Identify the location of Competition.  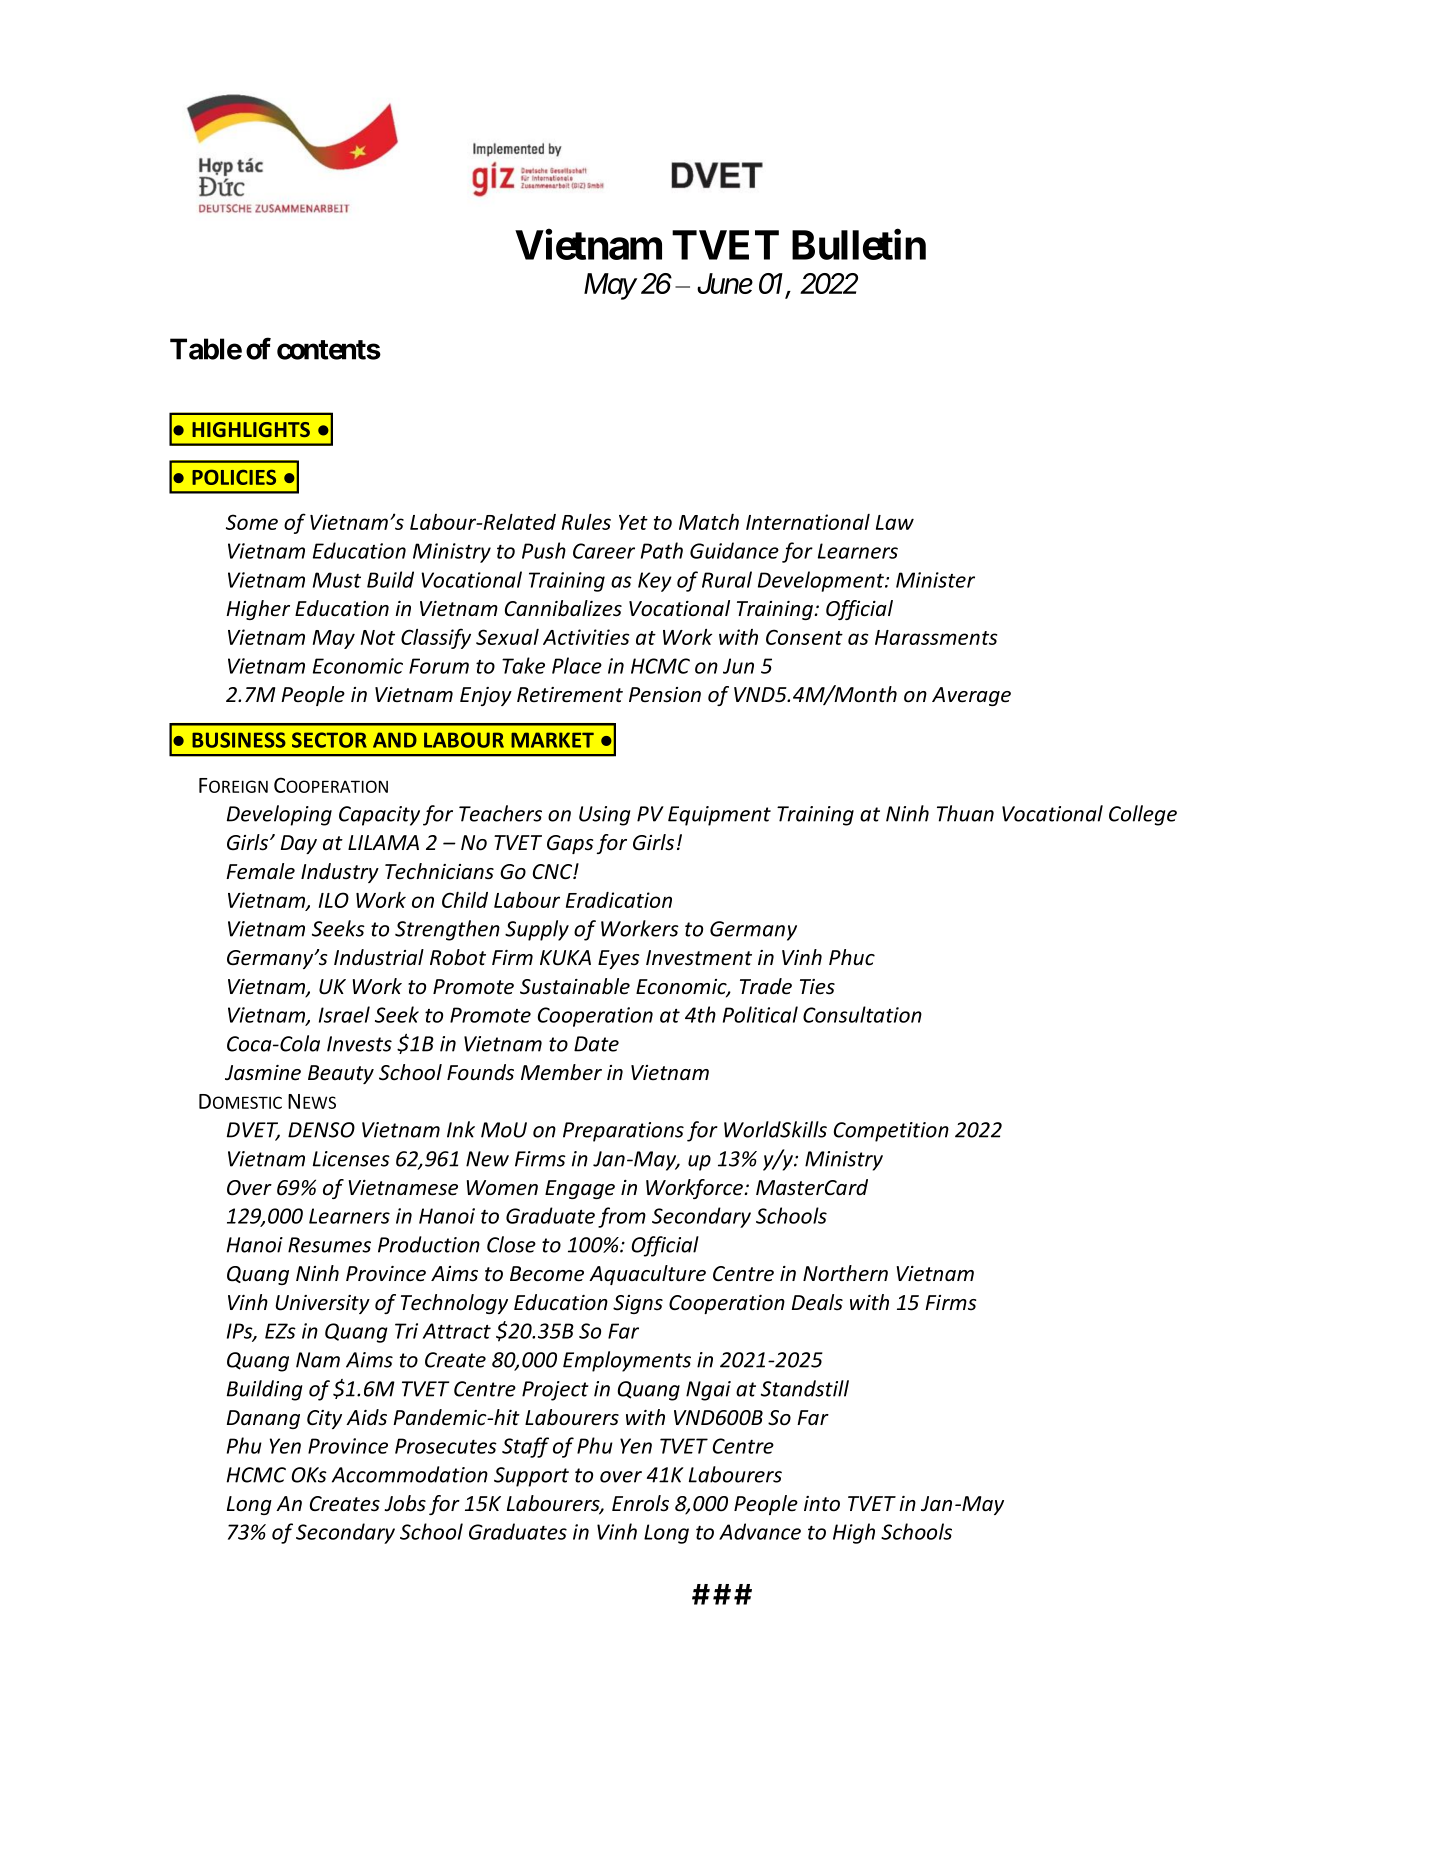
(891, 1132).
